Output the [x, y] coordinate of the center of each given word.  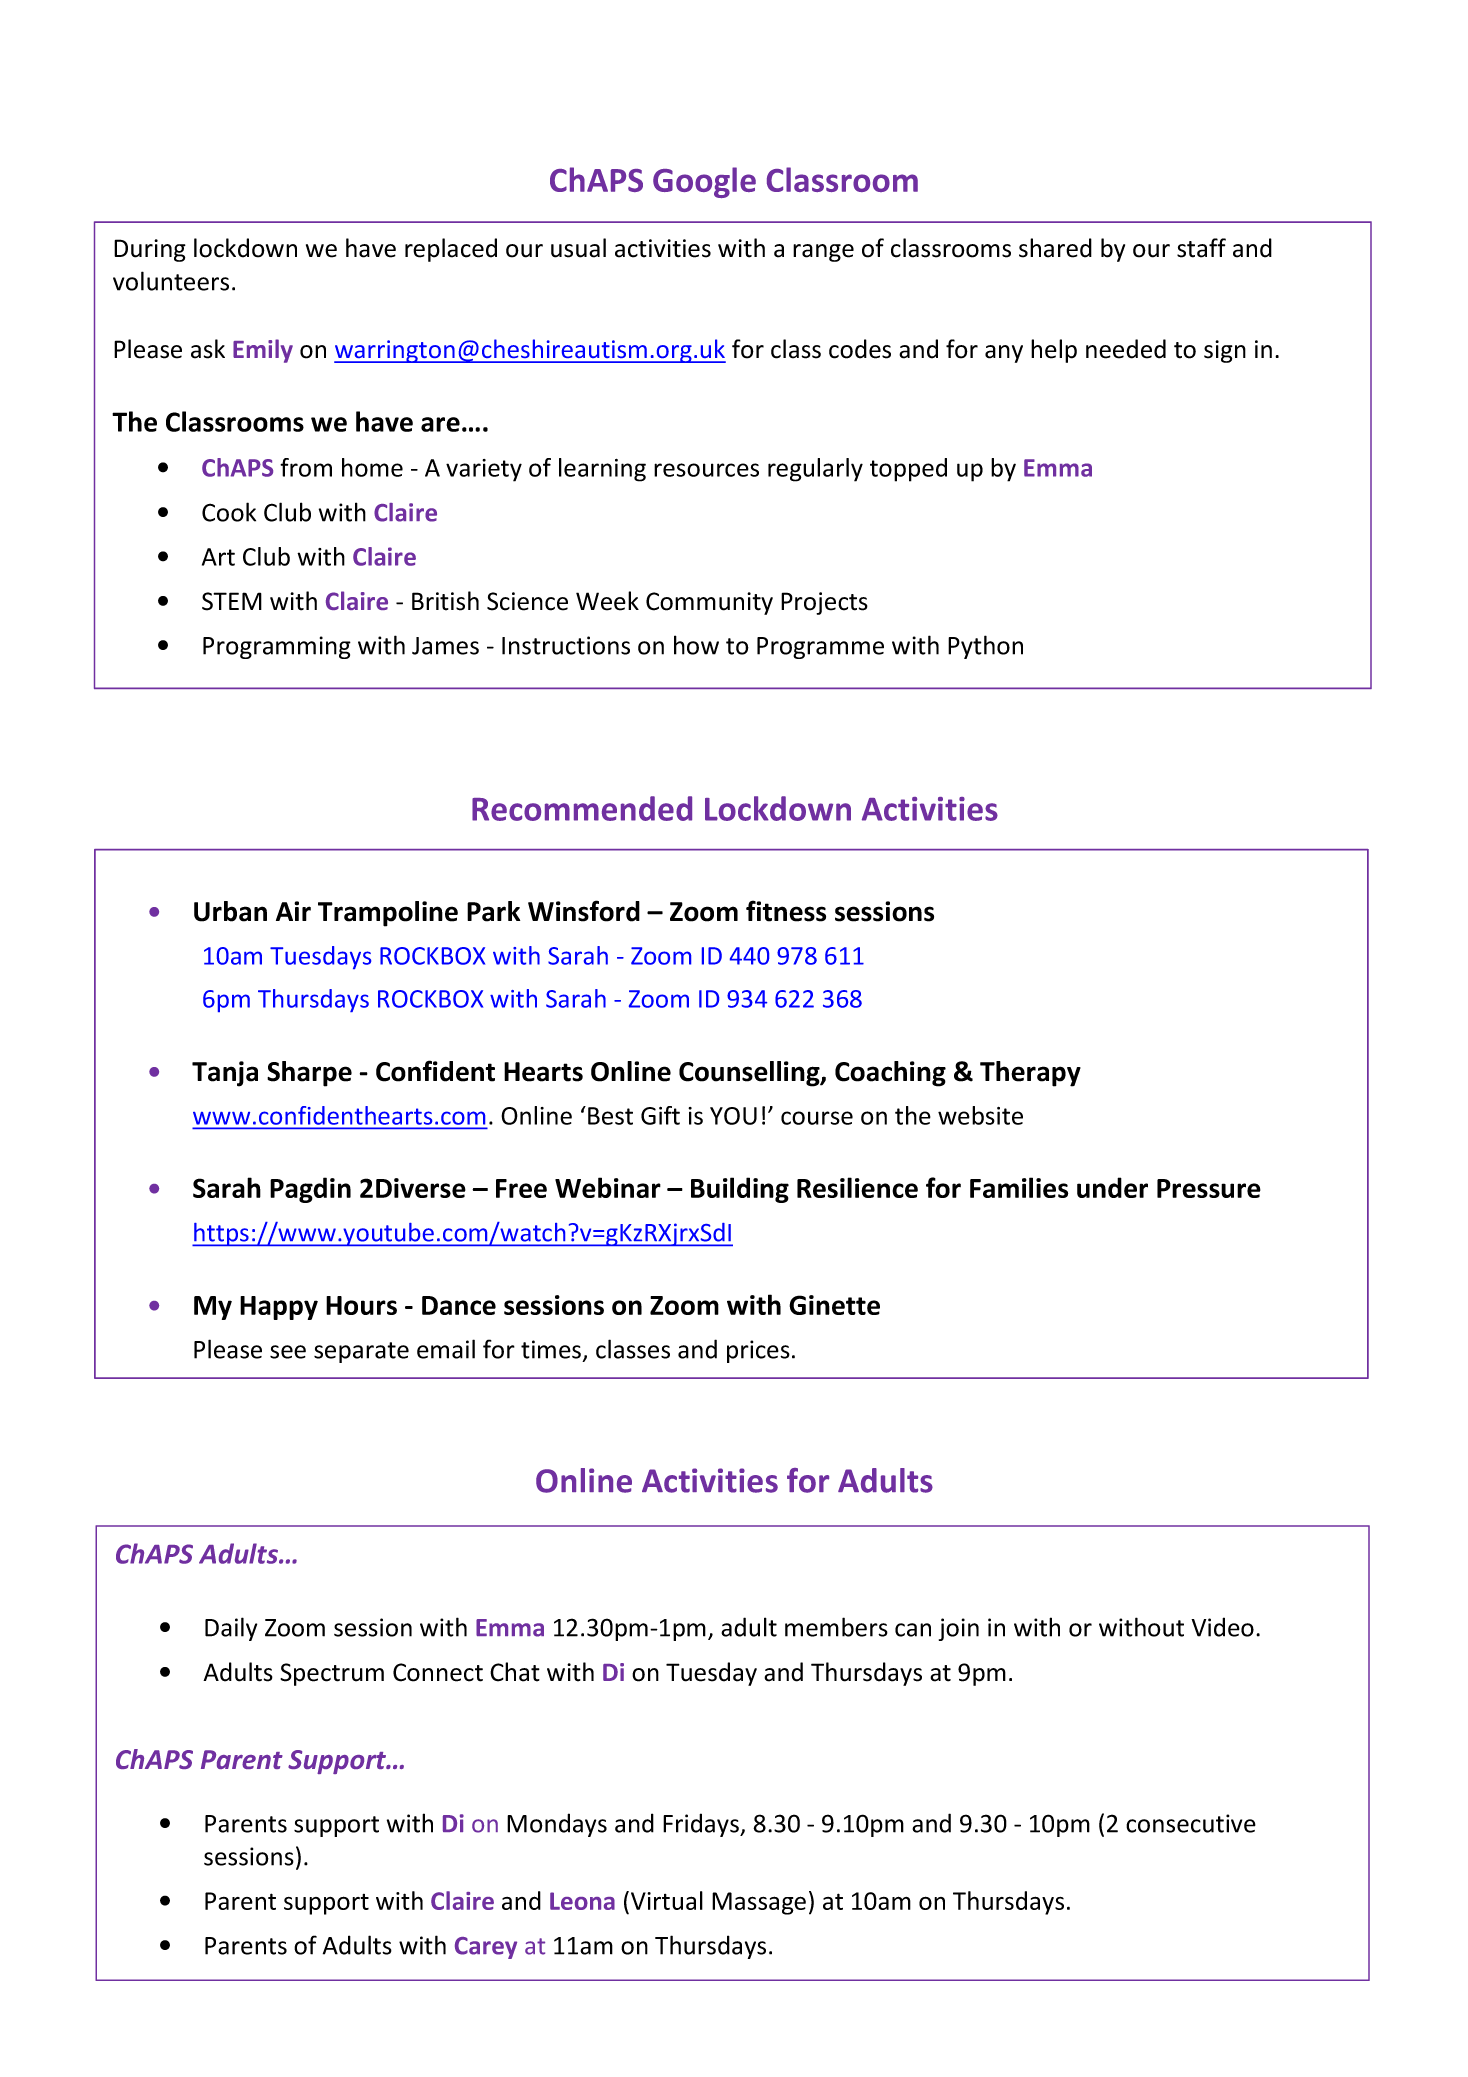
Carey [486, 1948]
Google [704, 182]
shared [1055, 248]
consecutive [1191, 1823]
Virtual [667, 1900]
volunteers [171, 281]
